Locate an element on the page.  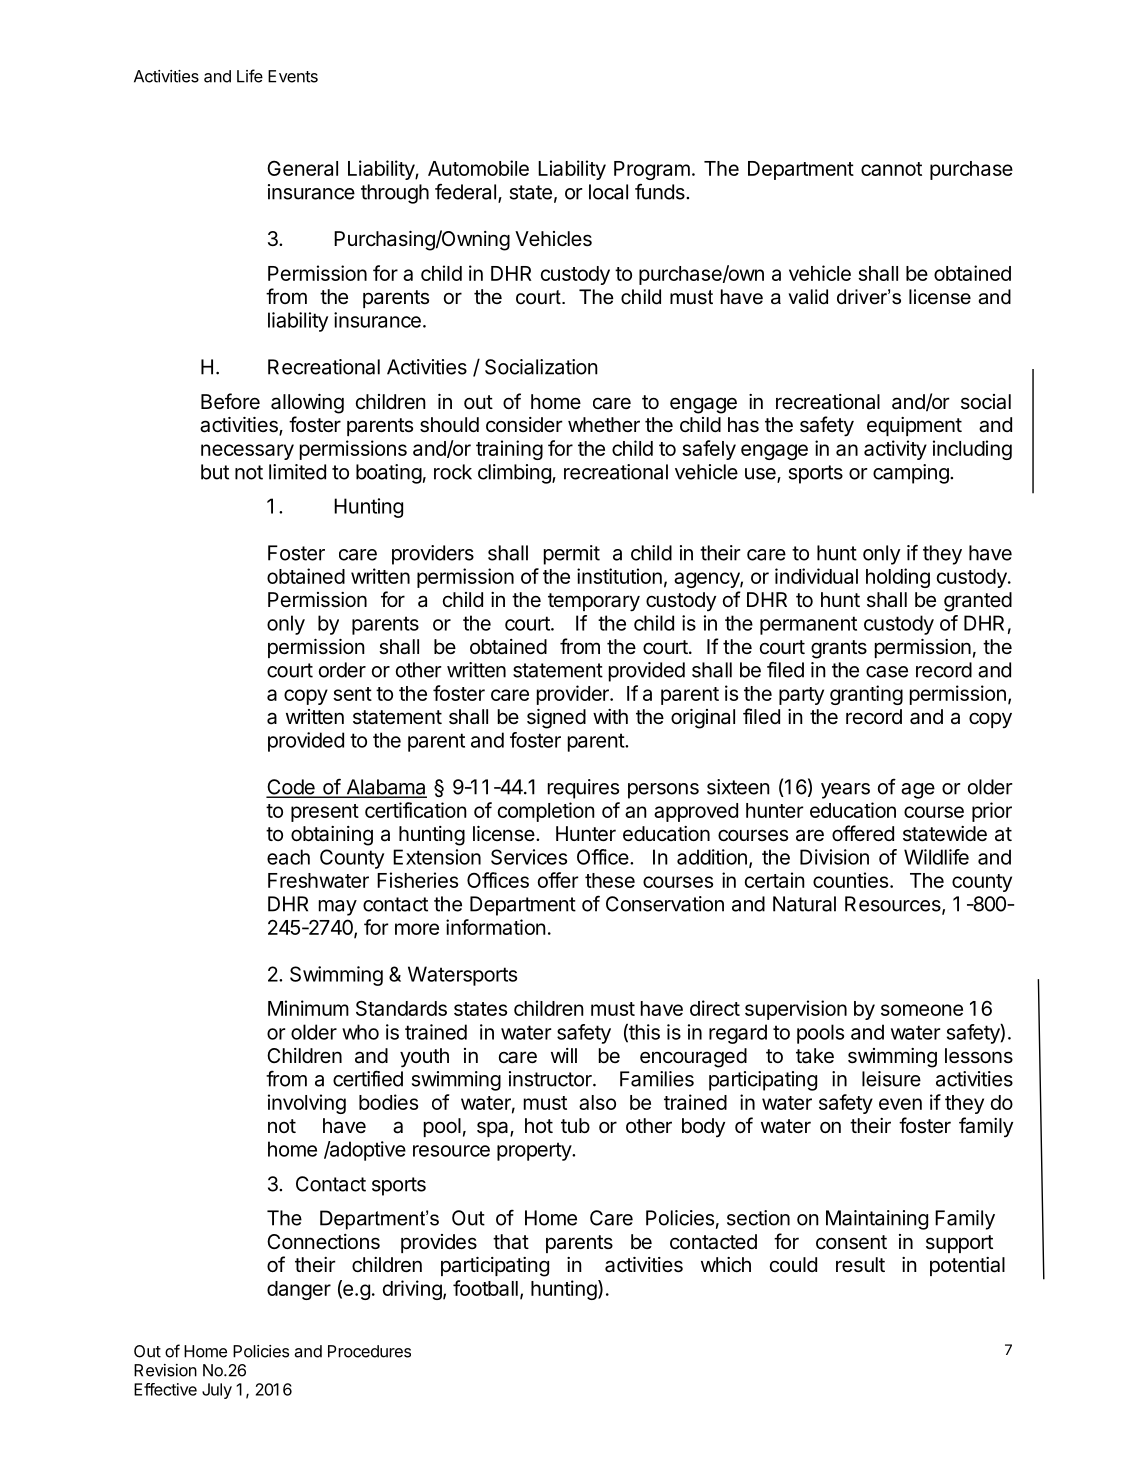
involving is located at coordinates (307, 1104).
